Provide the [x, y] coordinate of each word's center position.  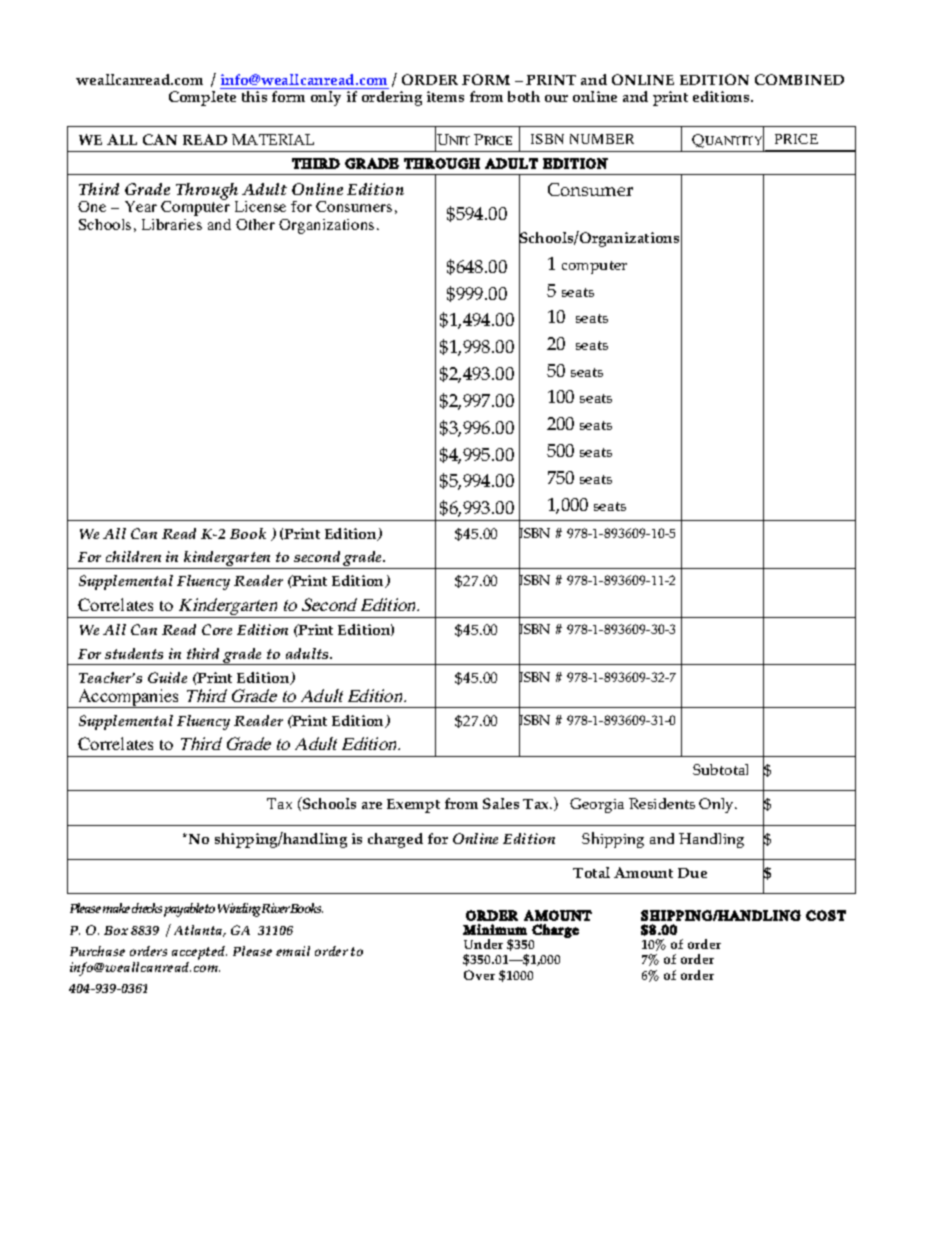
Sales [501, 803]
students [134, 653]
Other [255, 224]
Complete [202, 98]
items [445, 96]
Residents [662, 803]
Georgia [597, 805]
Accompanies [129, 698]
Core [217, 629]
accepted [199, 954]
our [556, 98]
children [133, 556]
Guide [167, 677]
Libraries [172, 224]
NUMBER [602, 139]
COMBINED [799, 79]
